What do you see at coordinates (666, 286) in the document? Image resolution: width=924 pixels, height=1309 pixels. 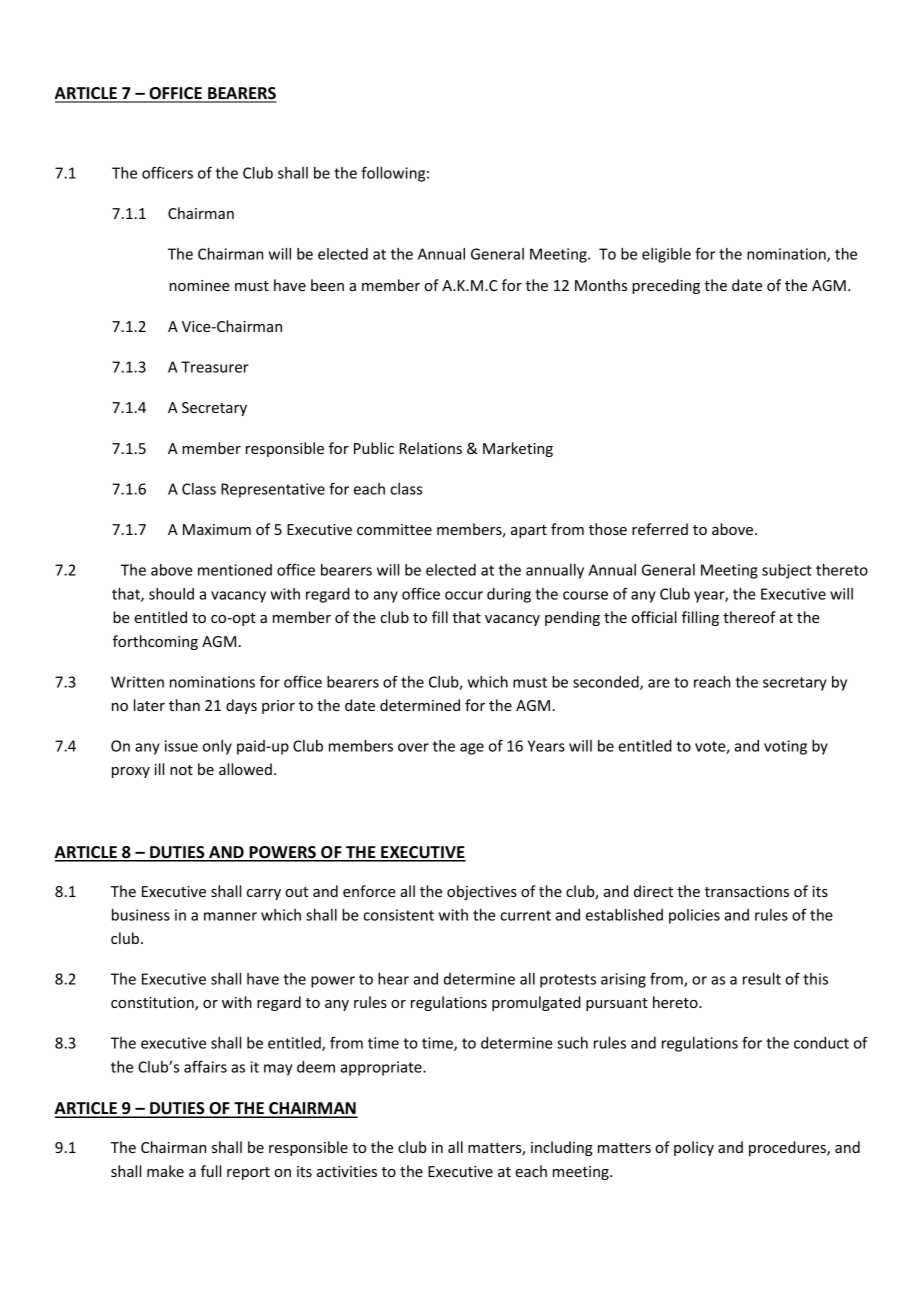 I see `preceding` at bounding box center [666, 286].
